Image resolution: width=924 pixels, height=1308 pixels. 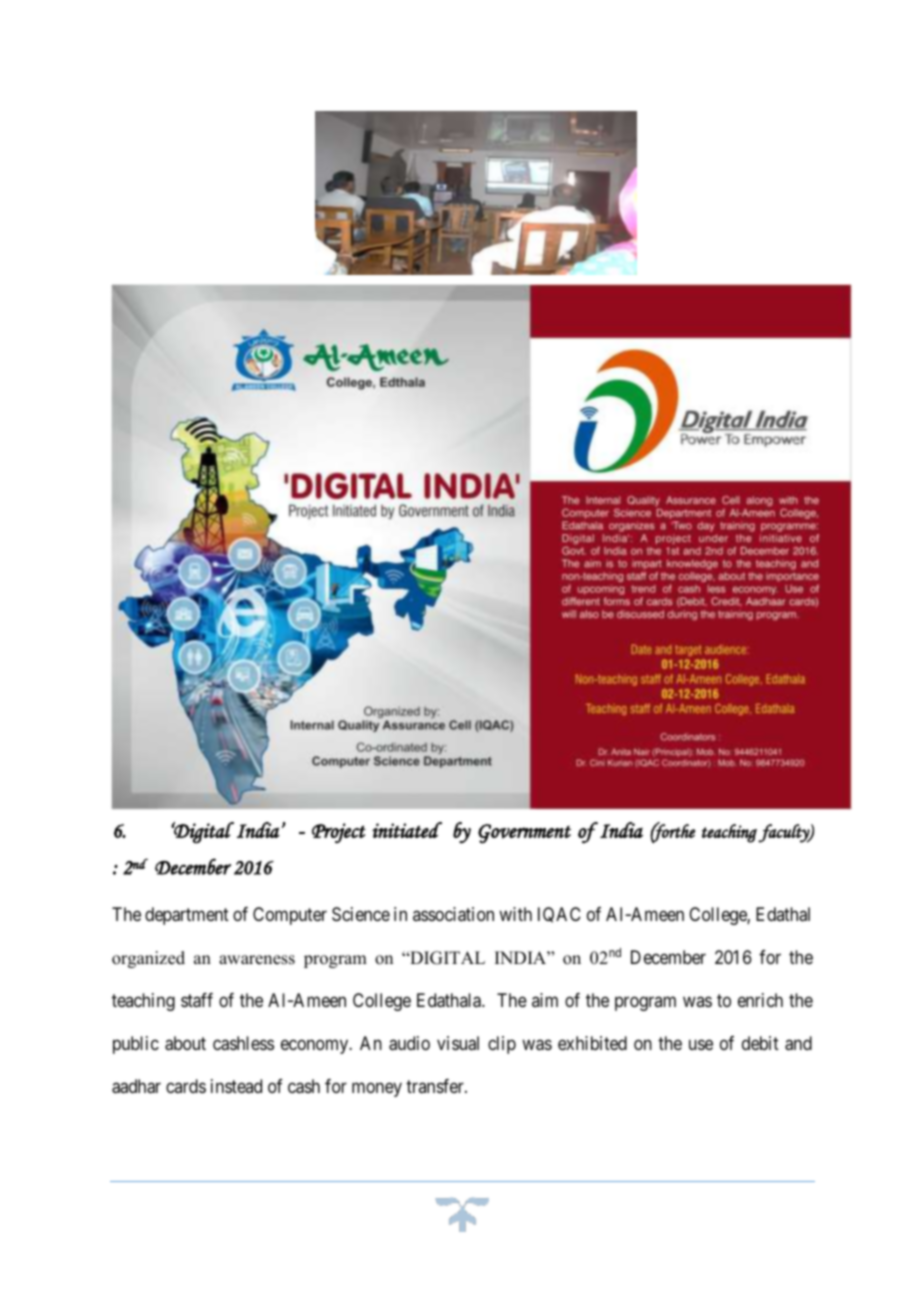 What do you see at coordinates (545, 1000) in the screenshot?
I see `aim` at bounding box center [545, 1000].
